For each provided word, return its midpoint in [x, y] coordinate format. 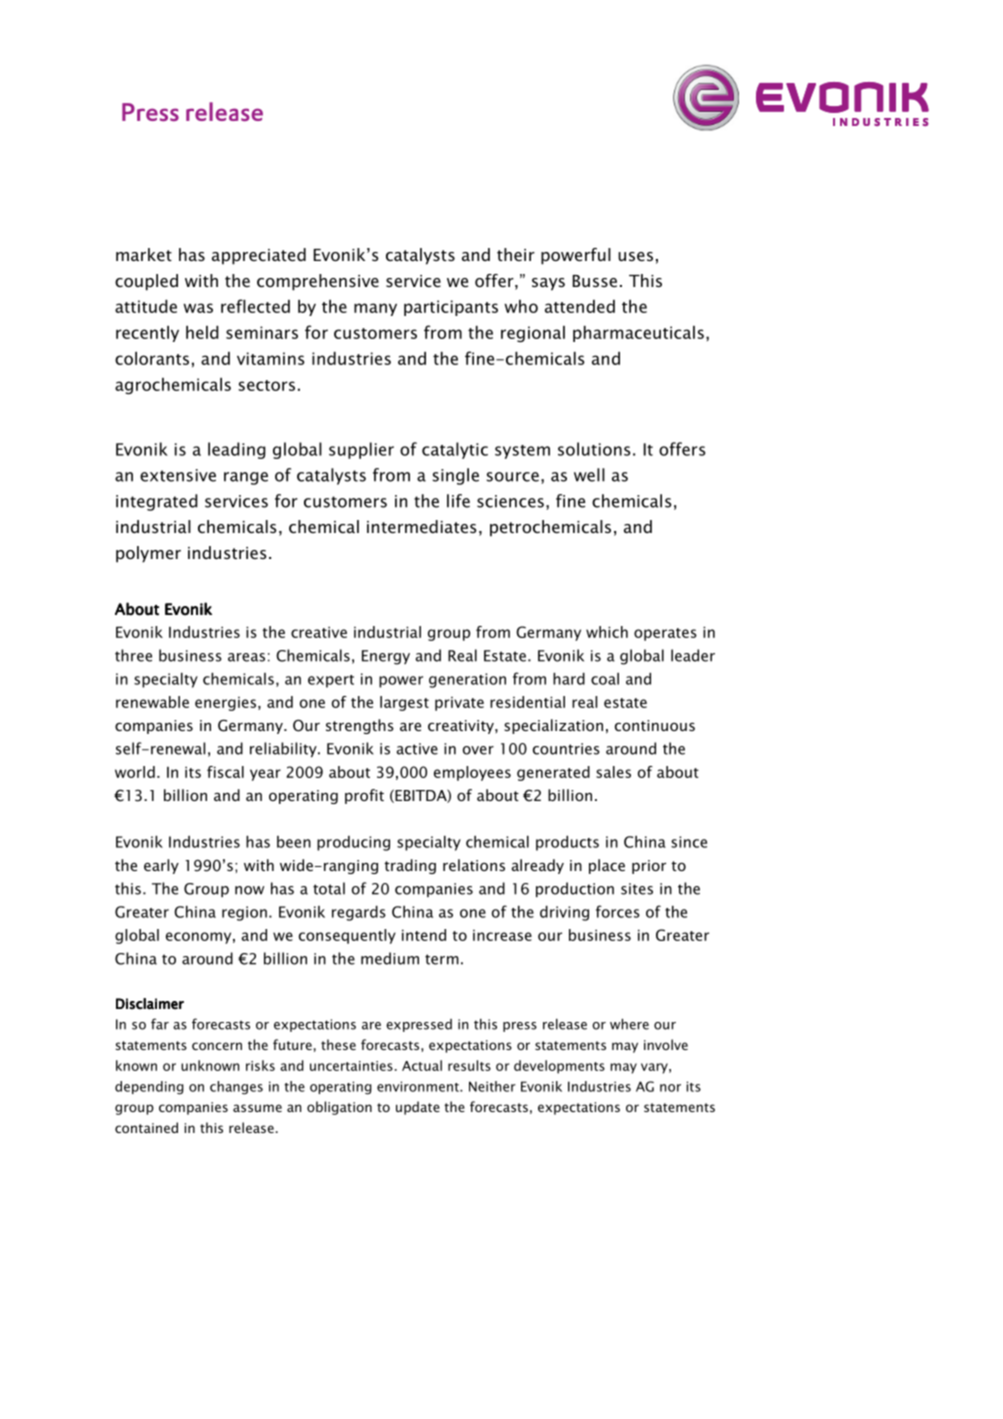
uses [635, 256]
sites [637, 889]
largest [404, 703]
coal [605, 679]
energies [225, 704]
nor [670, 1088]
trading [410, 866]
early [161, 866]
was [198, 308]
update [418, 1108]
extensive [178, 475]
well [589, 475]
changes [236, 1088]
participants [451, 308]
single [455, 476]
